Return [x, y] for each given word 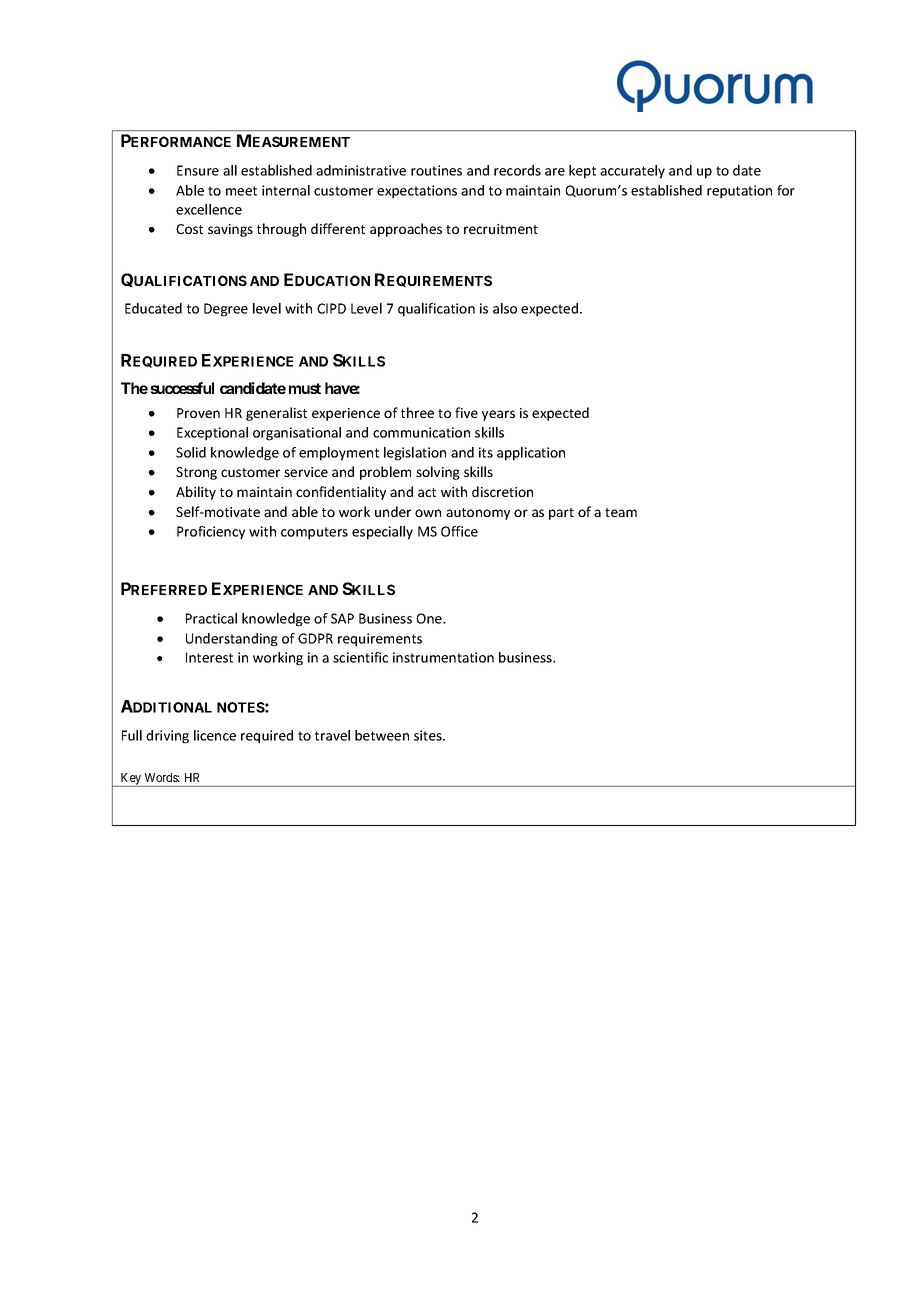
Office [459, 531]
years [498, 415]
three [417, 412]
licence [215, 735]
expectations [417, 192]
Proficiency [211, 533]
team [621, 512]
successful [182, 388]
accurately [632, 172]
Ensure [198, 170]
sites [429, 735]
